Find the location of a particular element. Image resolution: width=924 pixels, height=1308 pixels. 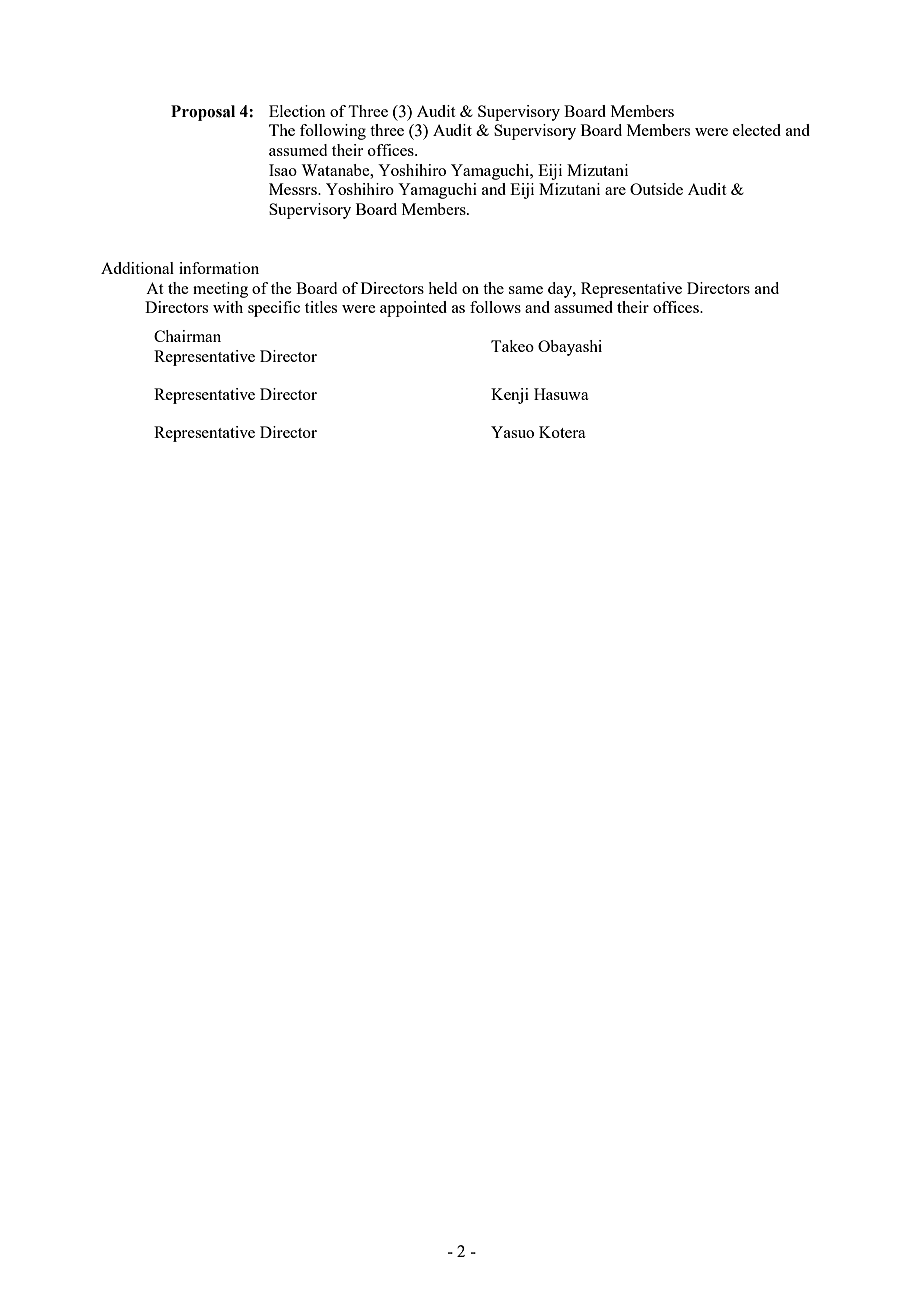

held is located at coordinates (442, 288).
